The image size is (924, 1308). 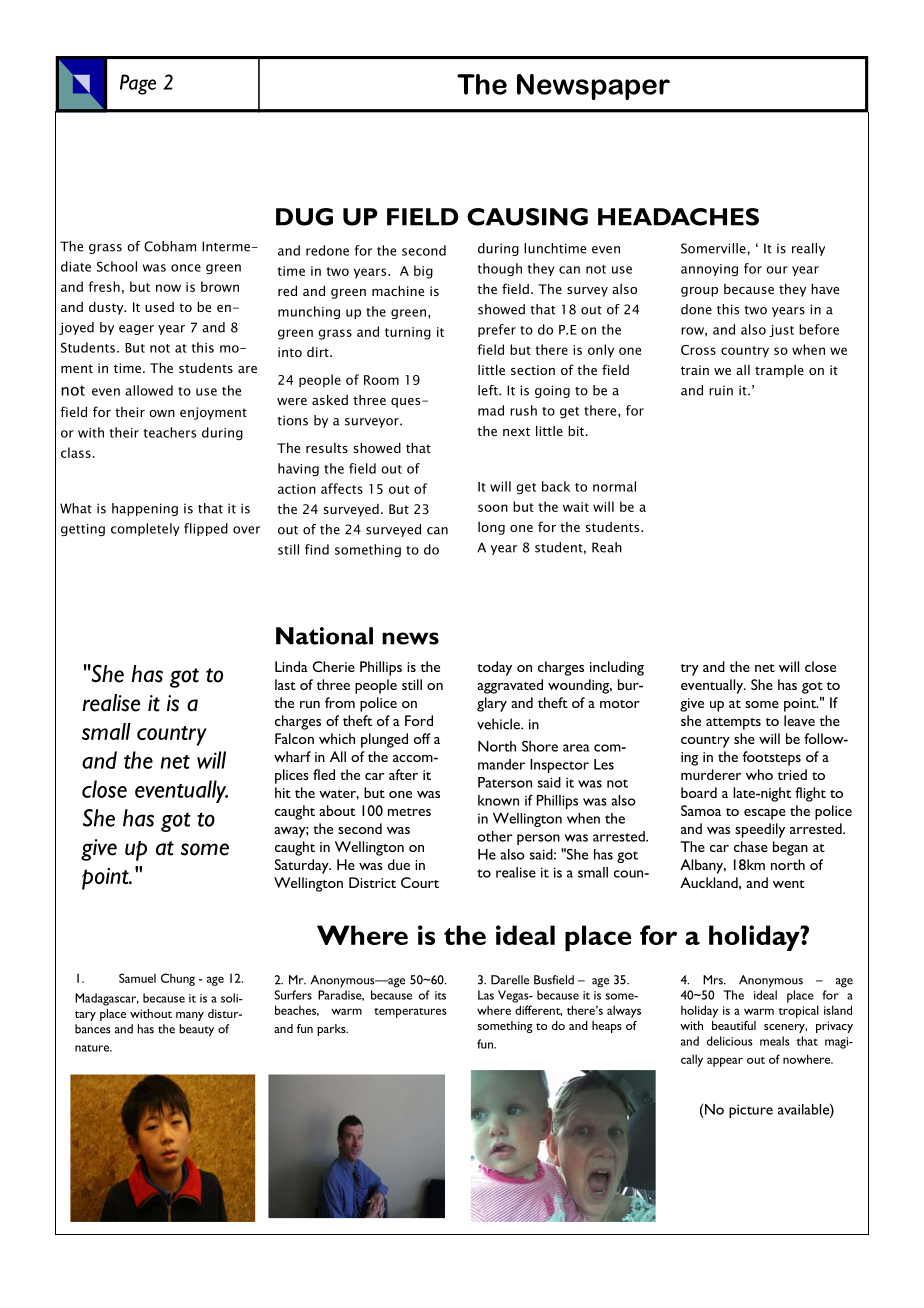 I want to click on picture, so click(x=751, y=1111).
